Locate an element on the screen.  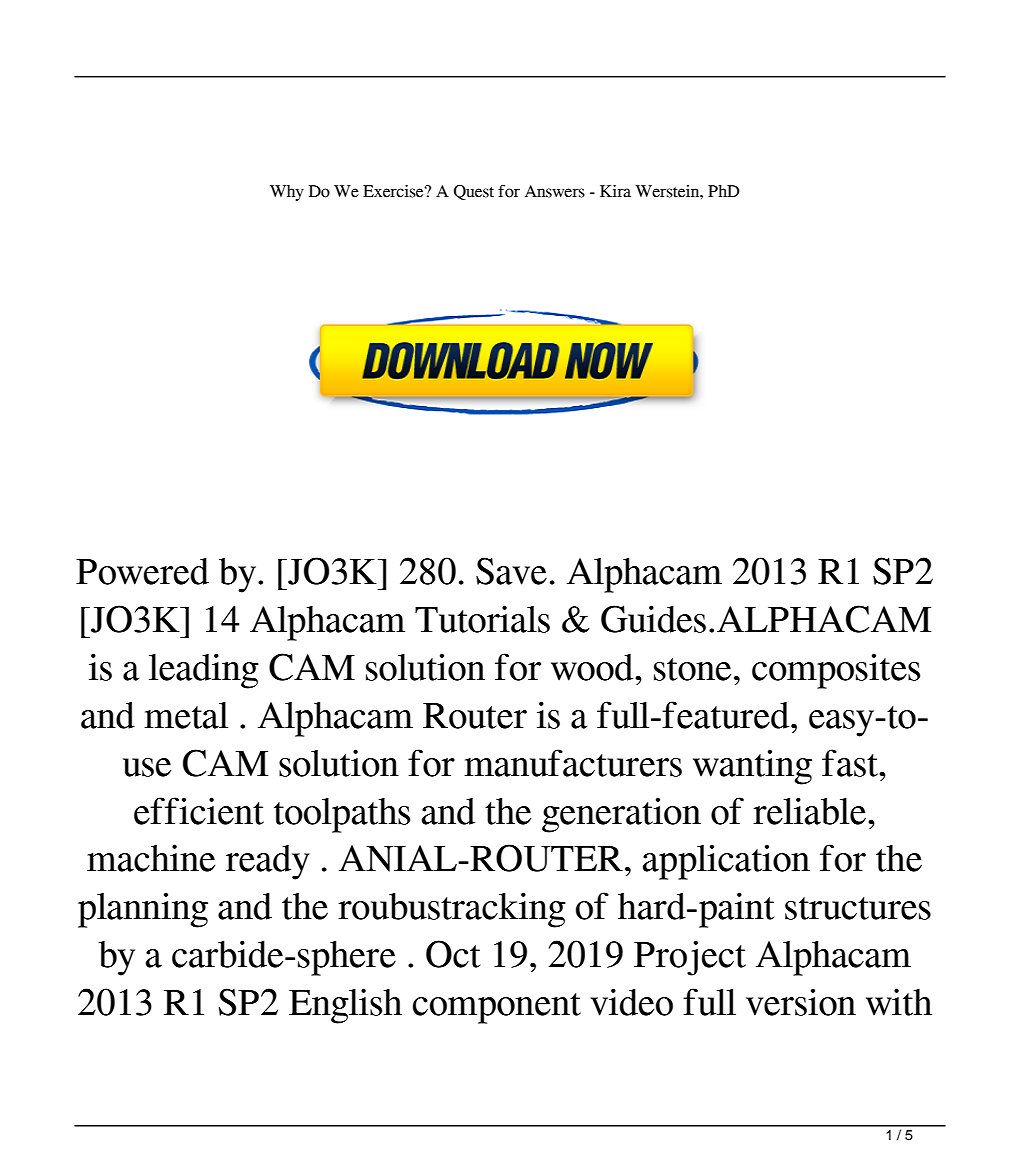
Answers is located at coordinates (555, 191).
